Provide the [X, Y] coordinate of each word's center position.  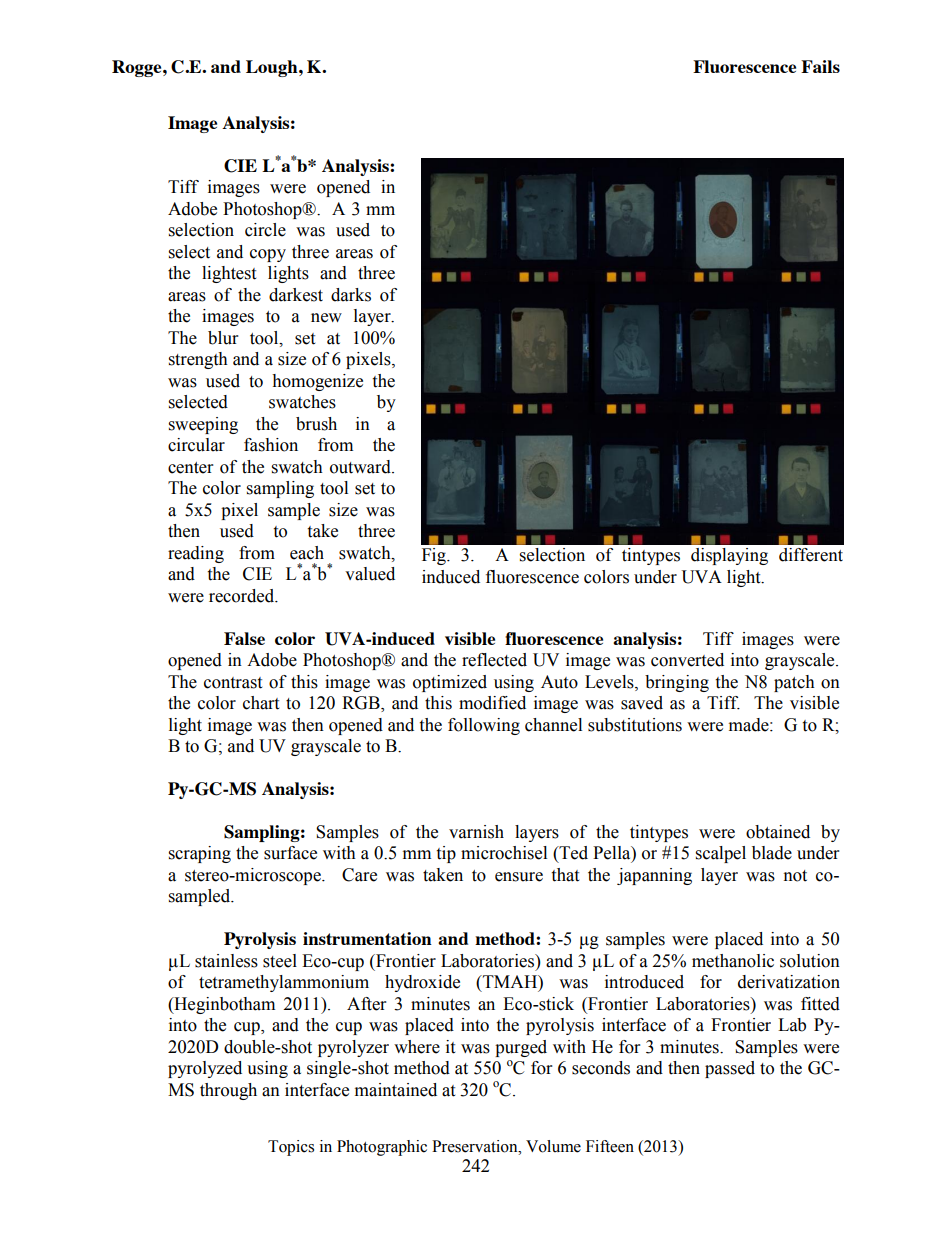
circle [265, 230]
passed [730, 1069]
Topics [291, 1148]
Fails [820, 66]
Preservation [476, 1146]
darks [351, 295]
